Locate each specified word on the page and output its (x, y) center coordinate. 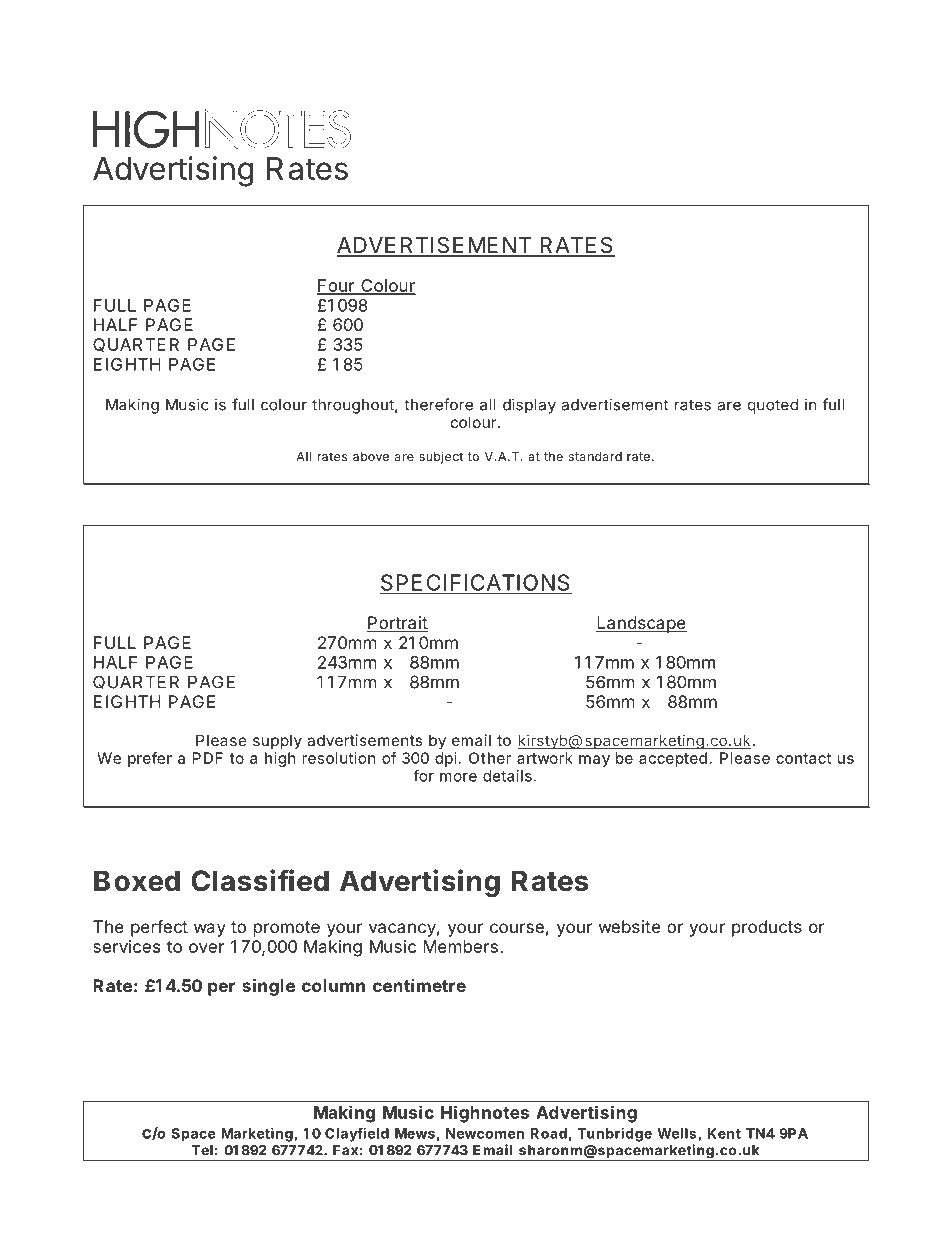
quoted (773, 406)
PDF (208, 758)
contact (803, 758)
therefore (438, 404)
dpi (445, 759)
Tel (202, 1150)
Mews (415, 1133)
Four (337, 286)
